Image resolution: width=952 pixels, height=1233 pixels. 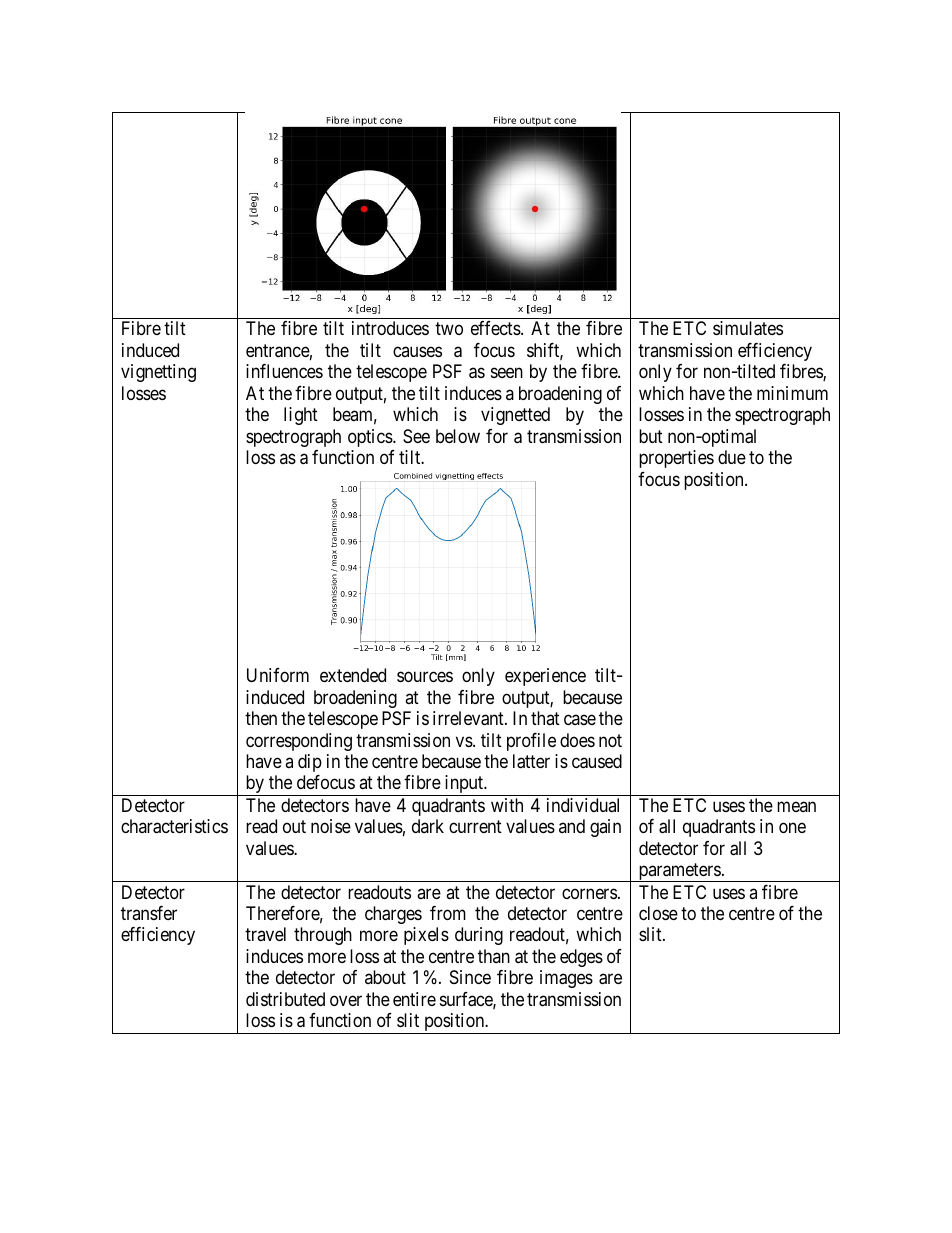 I want to click on simulates, so click(x=748, y=328).
